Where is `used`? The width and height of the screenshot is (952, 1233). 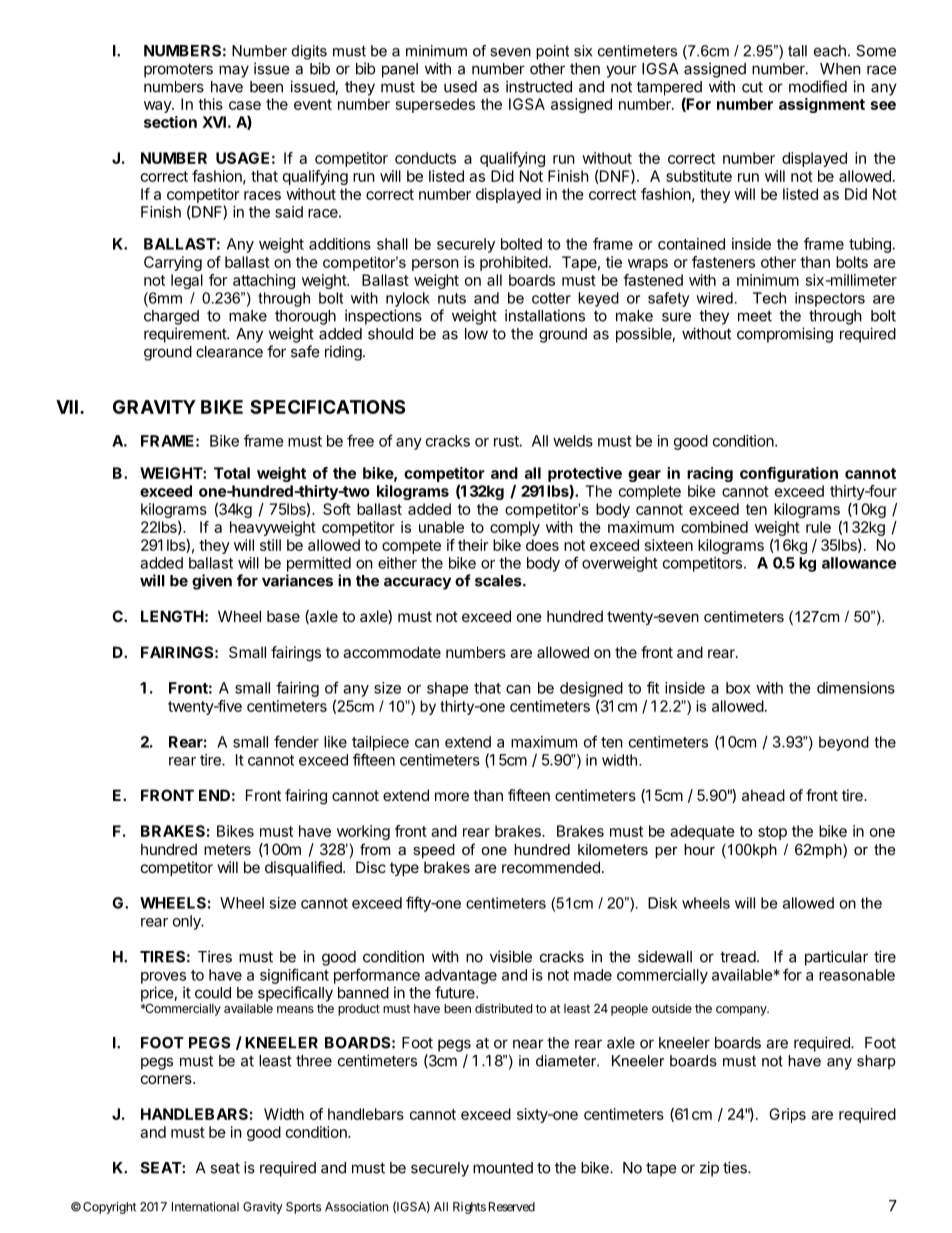 used is located at coordinates (460, 87).
